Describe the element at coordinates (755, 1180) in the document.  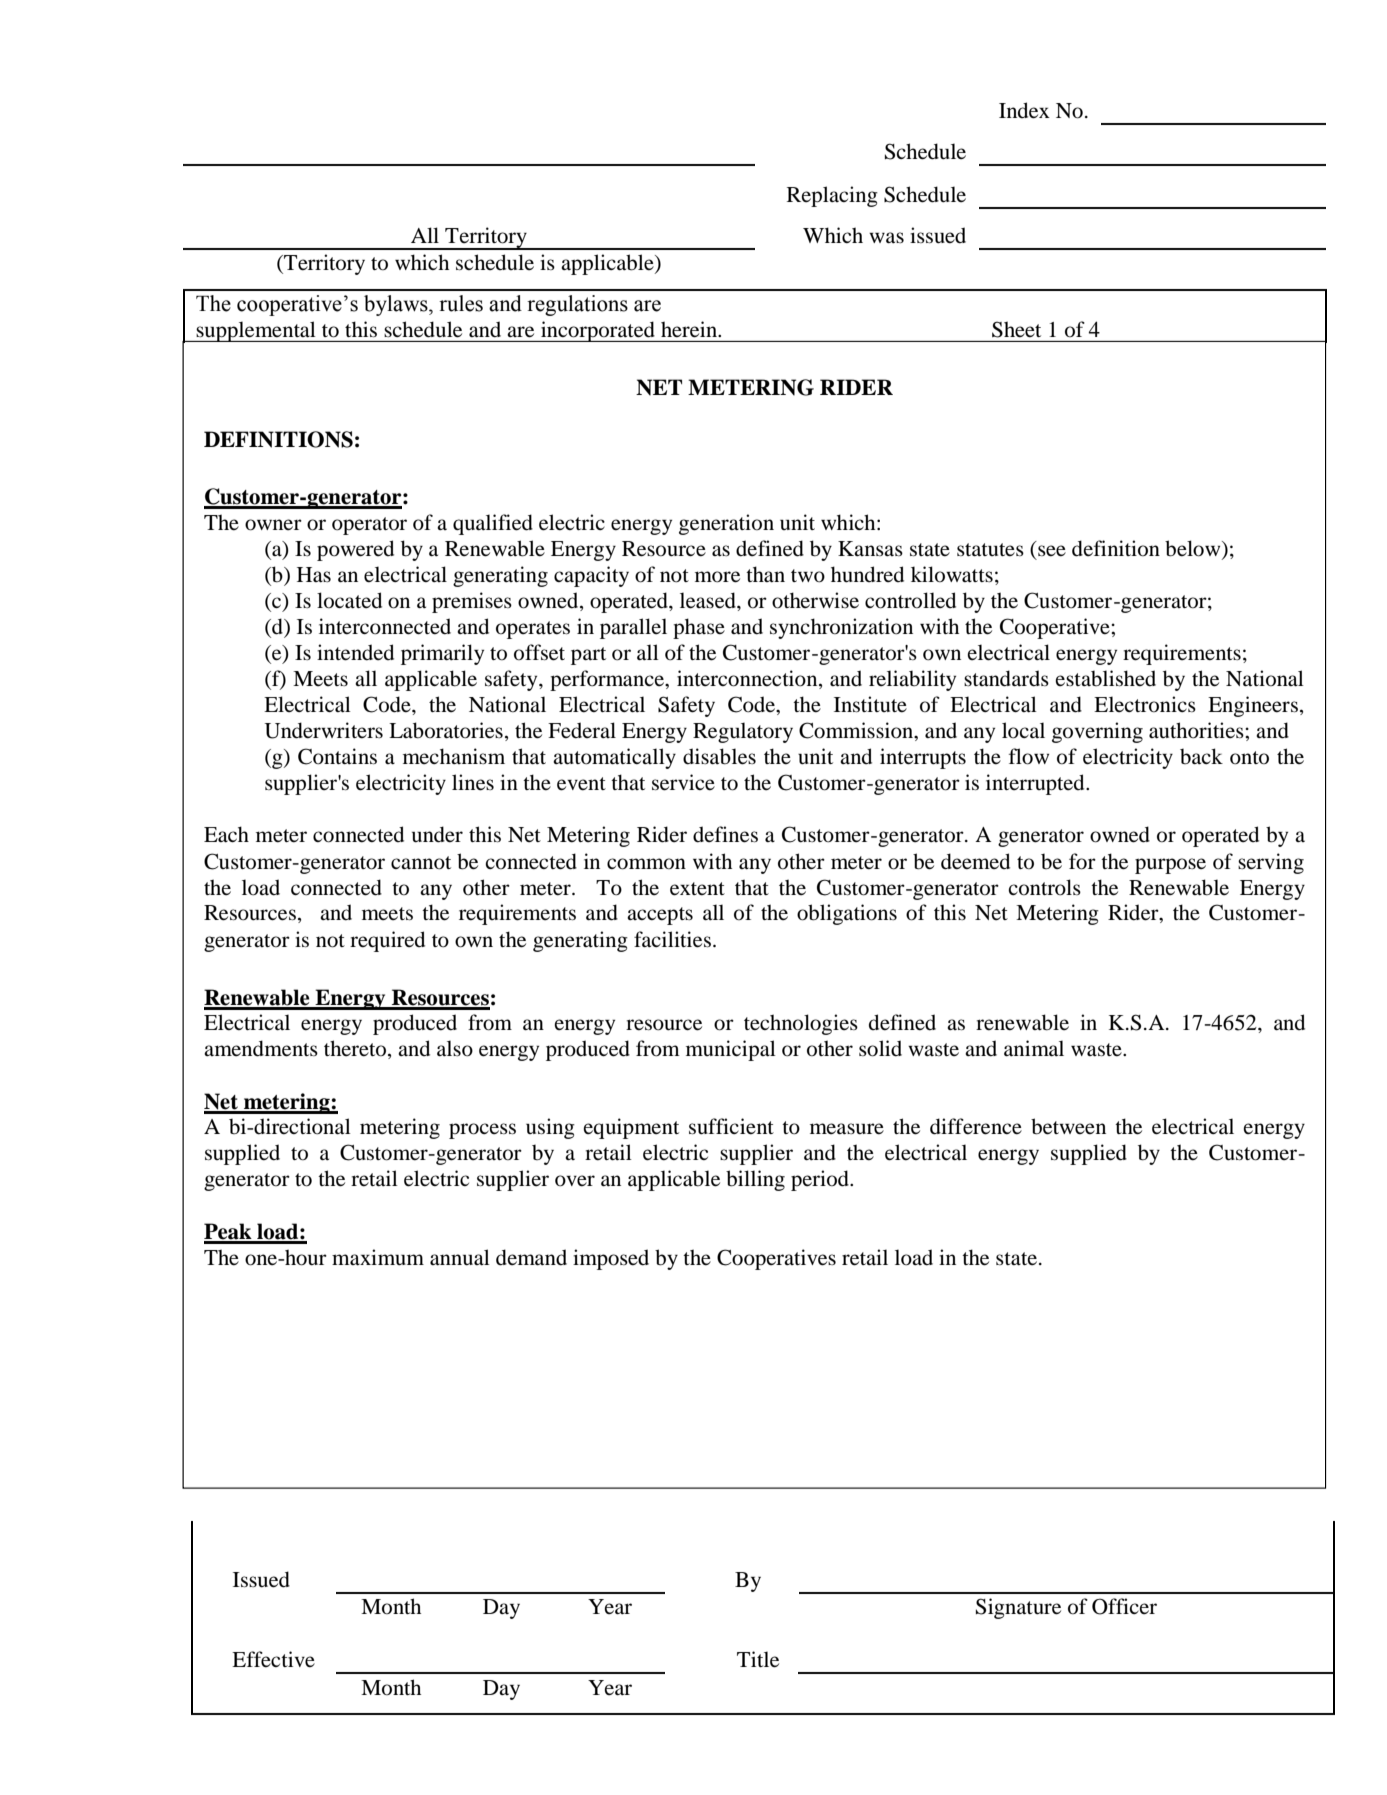
I see `billing` at that location.
